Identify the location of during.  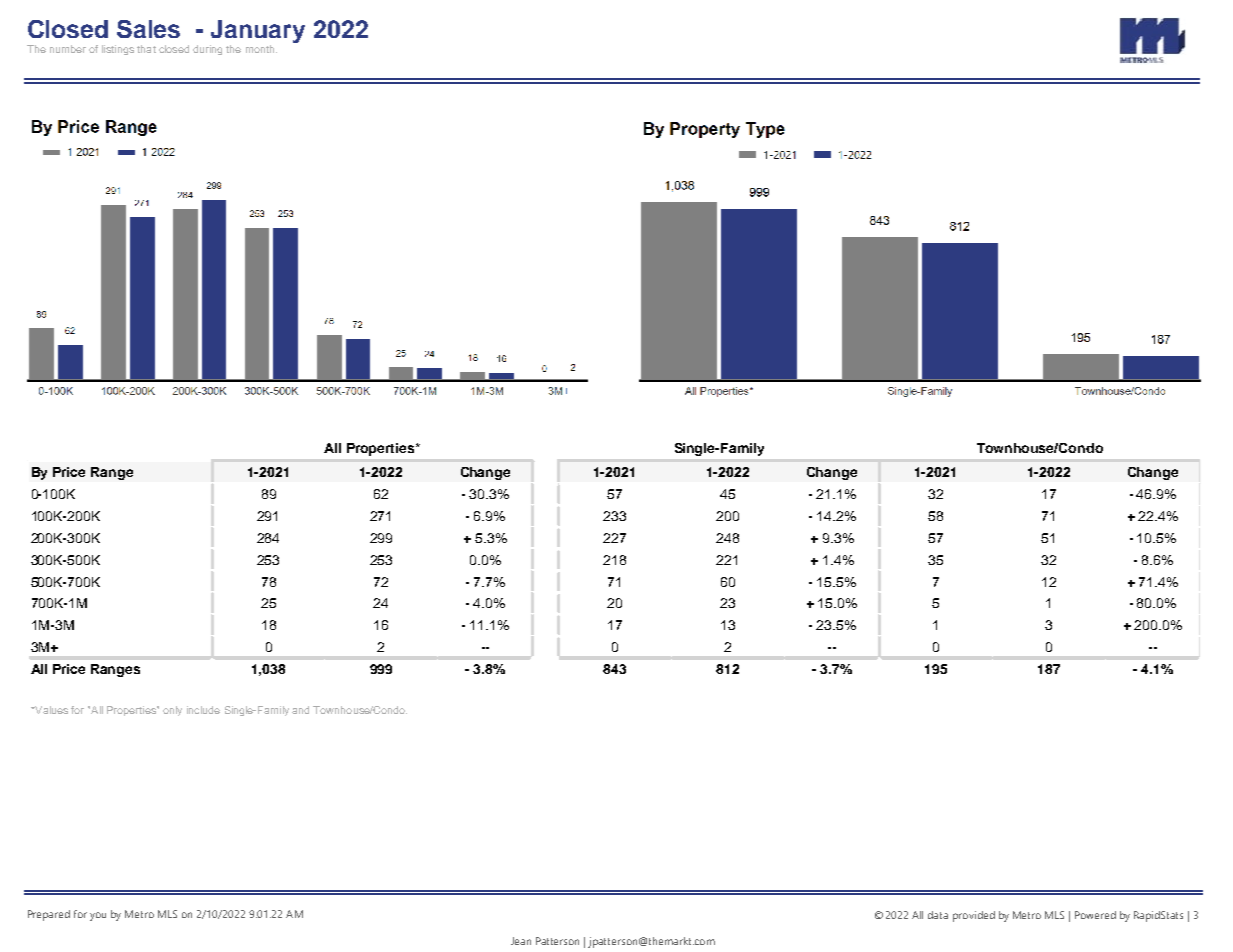
(207, 50).
